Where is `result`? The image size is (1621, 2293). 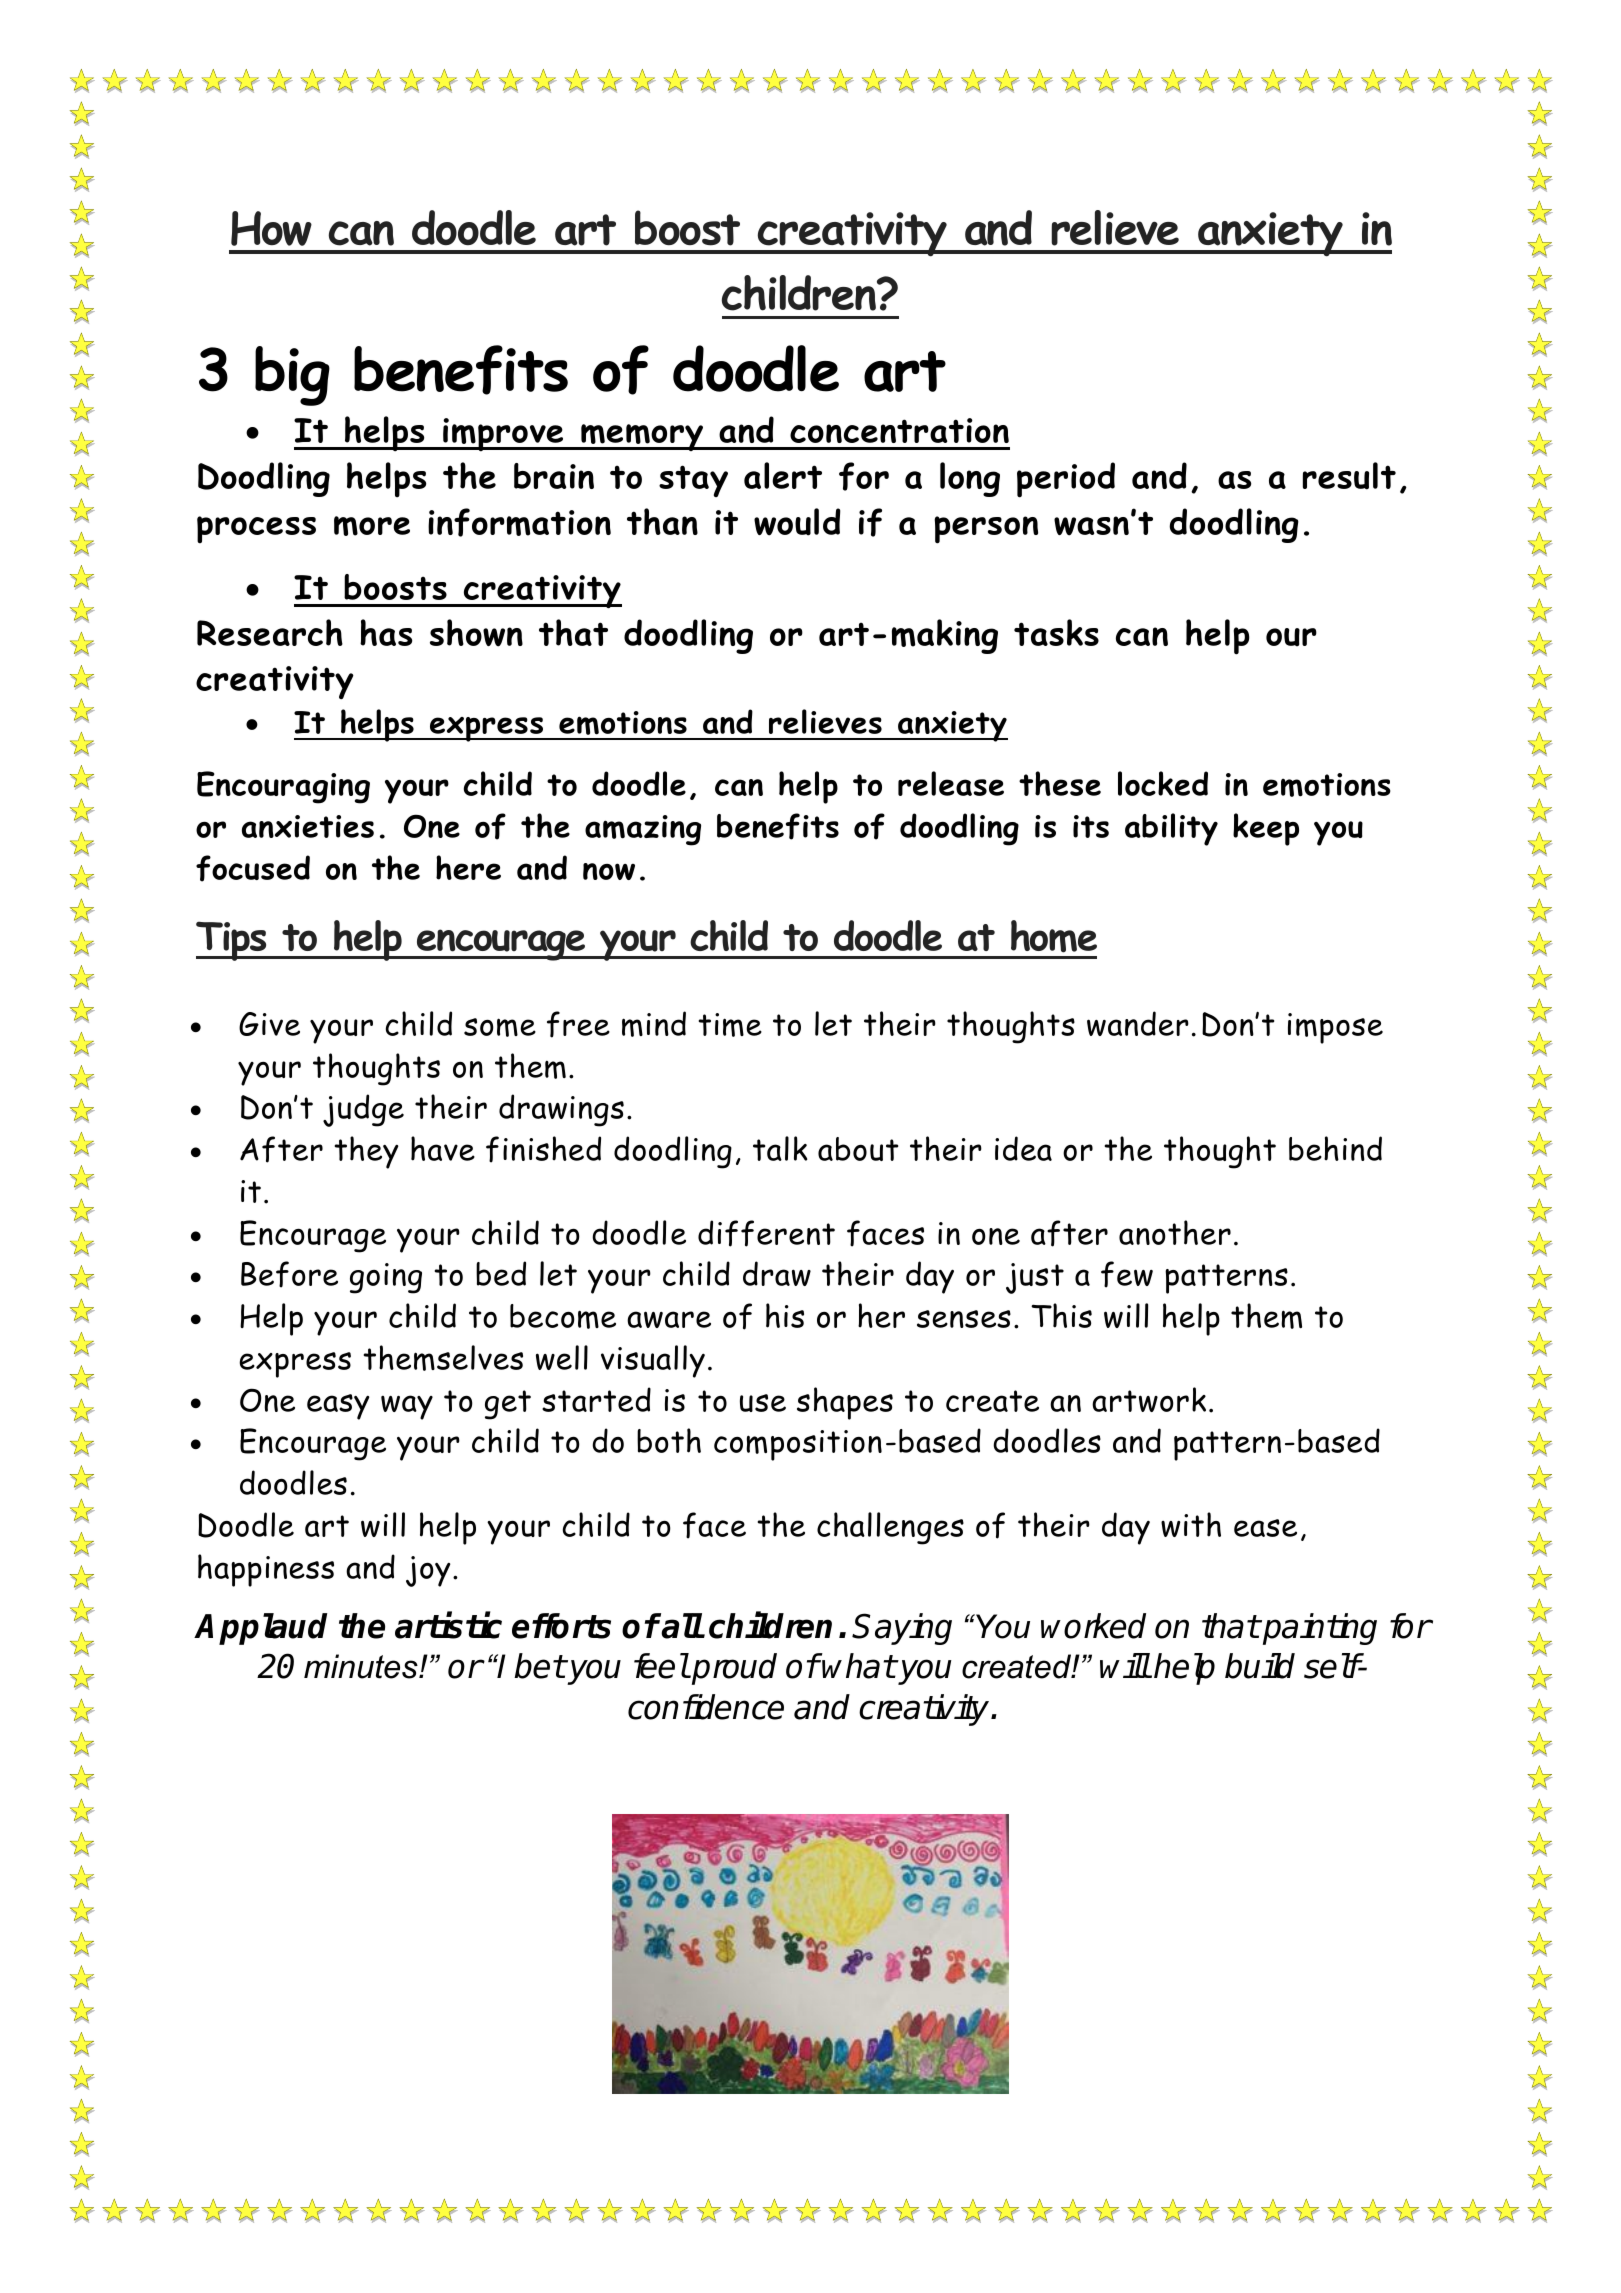
result is located at coordinates (1349, 476).
